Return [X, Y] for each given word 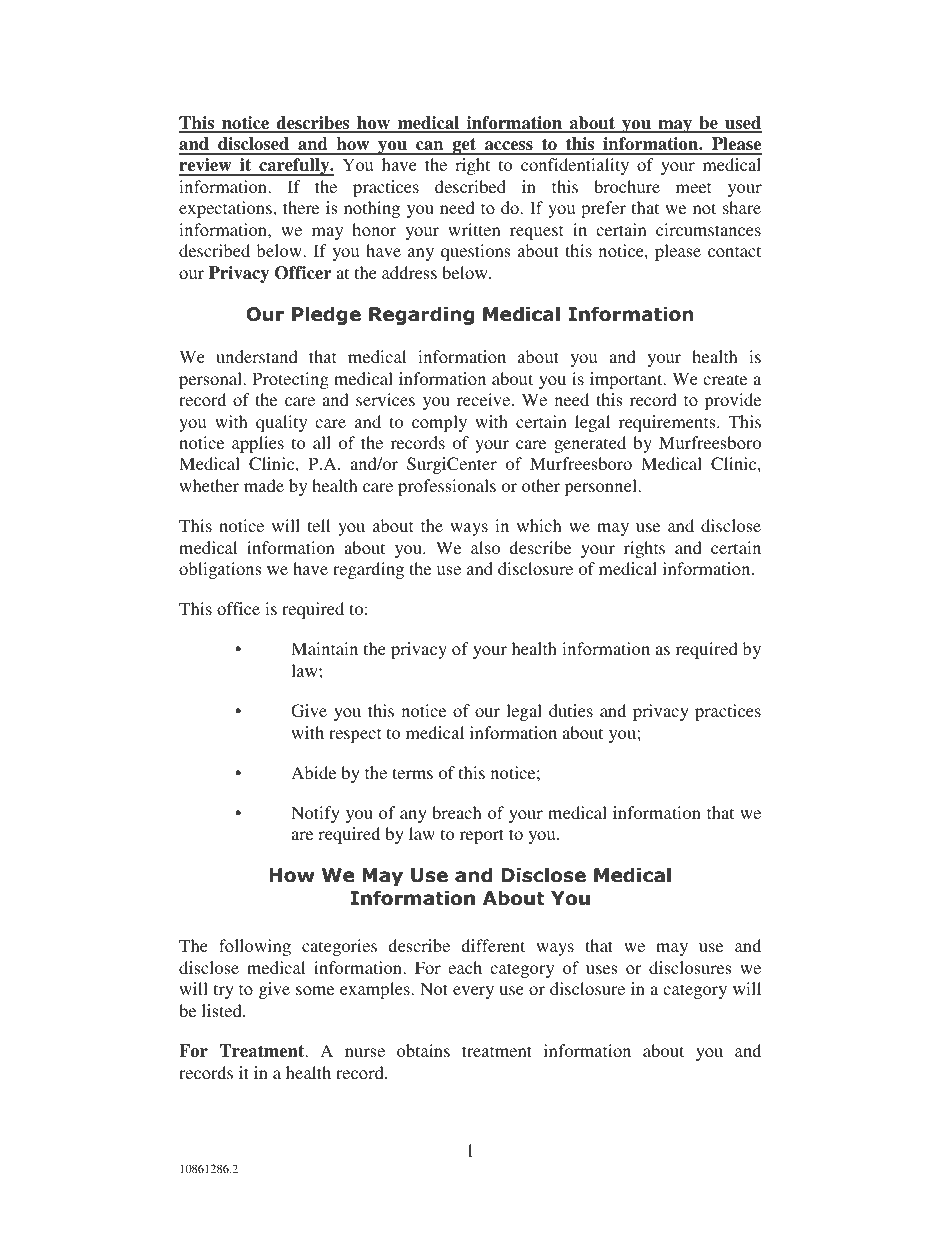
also [485, 547]
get [464, 146]
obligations [220, 570]
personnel [602, 487]
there [301, 207]
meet [693, 187]
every [473, 992]
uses [601, 969]
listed [223, 1010]
